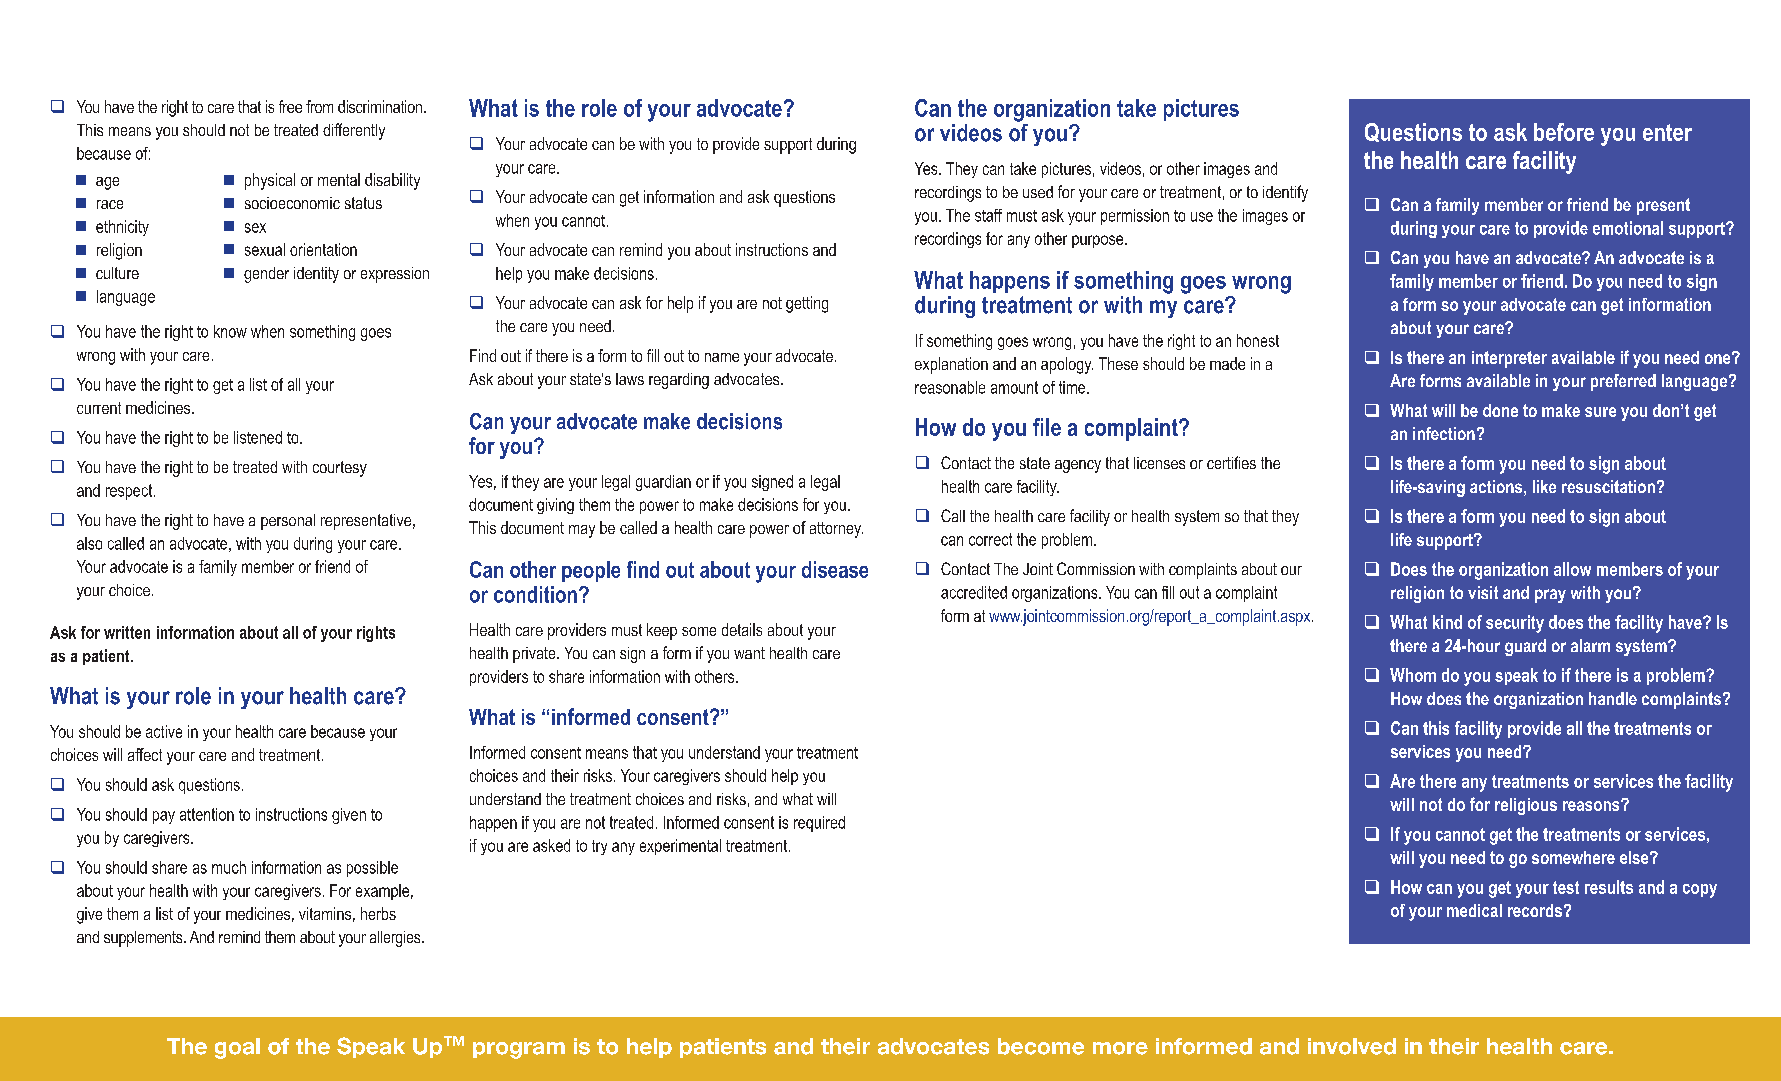 This page has width=1781, height=1081. What do you see at coordinates (237, 1048) in the page?
I see `goal` at bounding box center [237, 1048].
